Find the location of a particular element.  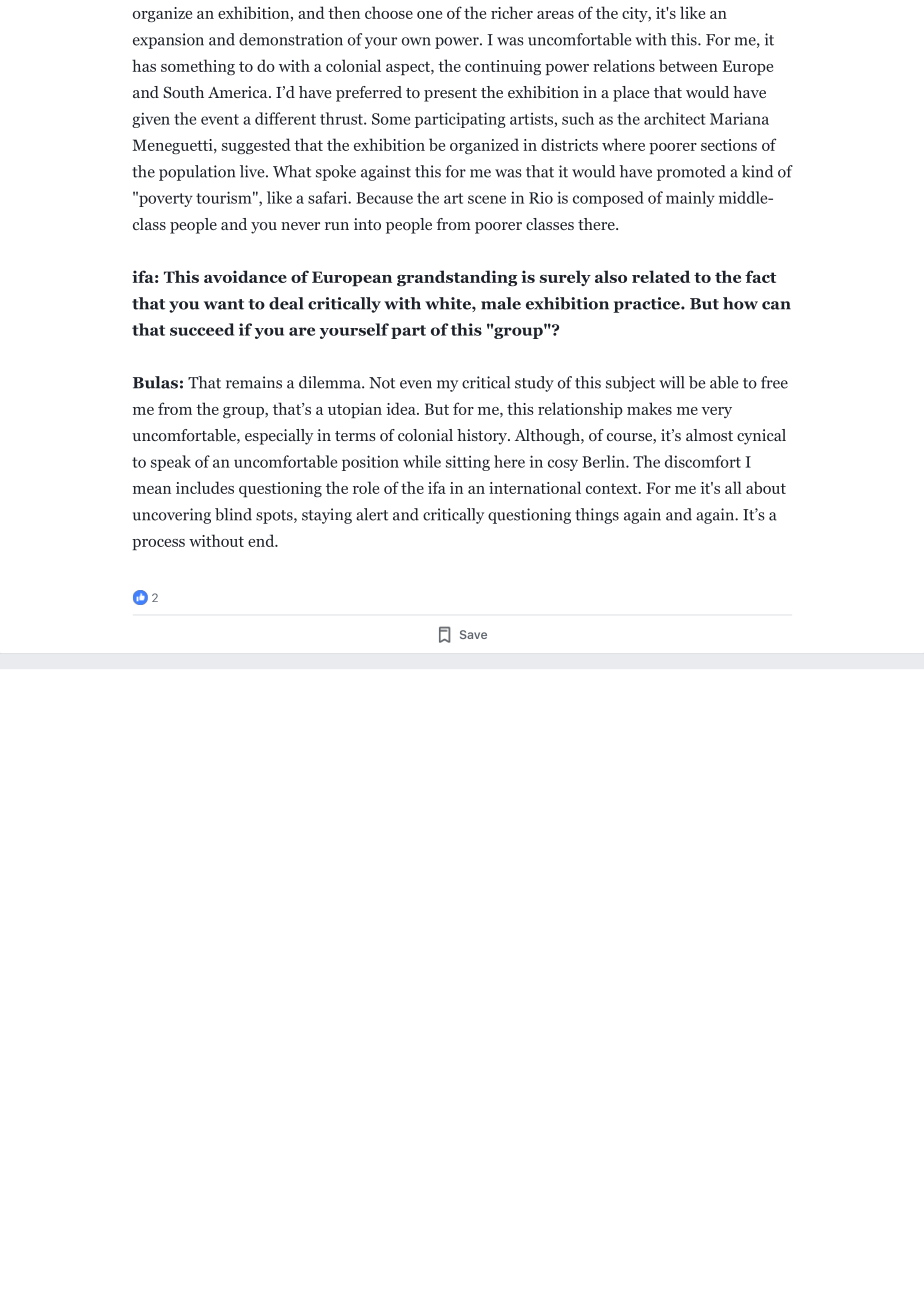

expansion is located at coordinates (168, 41).
